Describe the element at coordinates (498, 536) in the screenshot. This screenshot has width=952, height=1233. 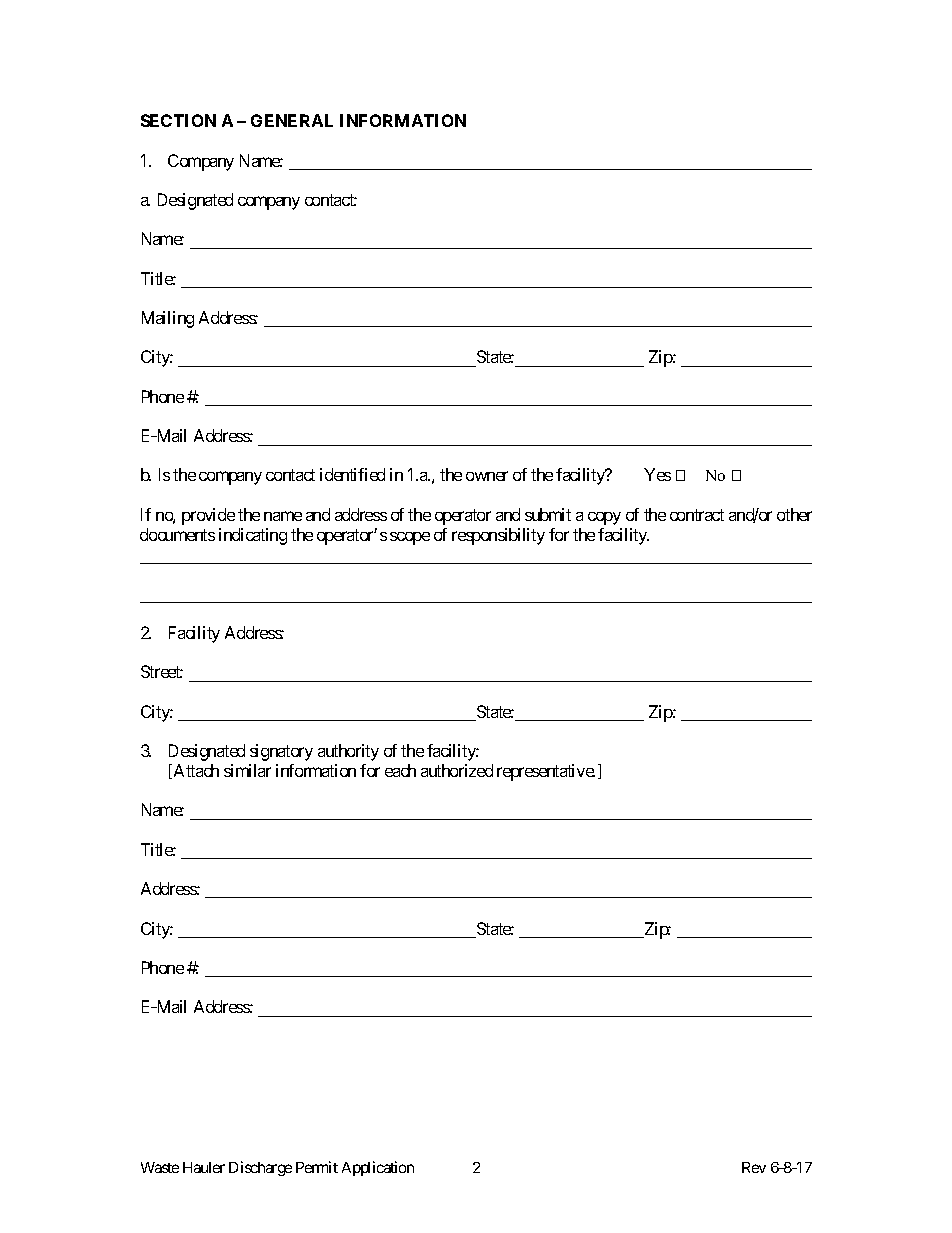
I see `responsibility` at that location.
